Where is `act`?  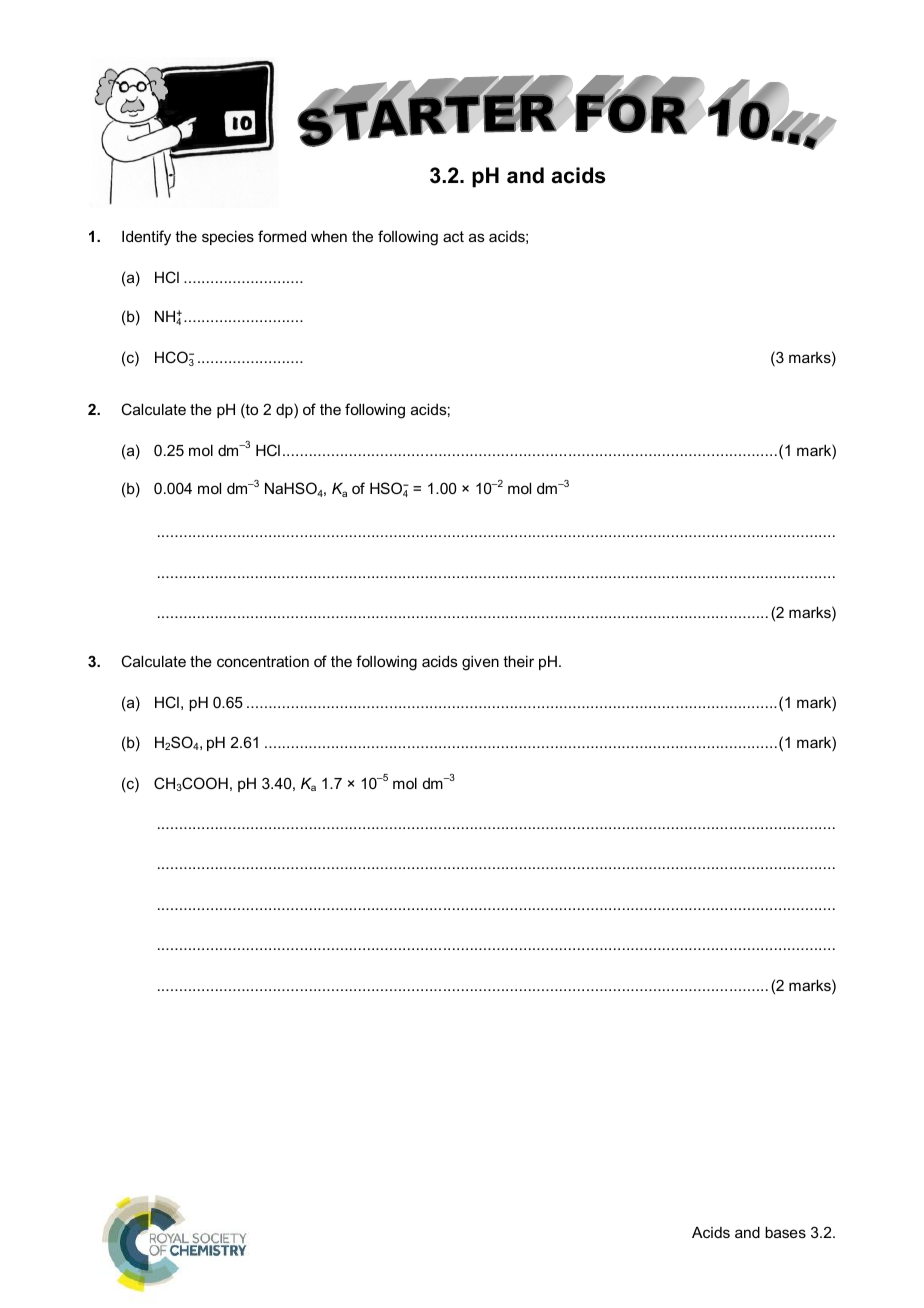
act is located at coordinates (453, 236).
